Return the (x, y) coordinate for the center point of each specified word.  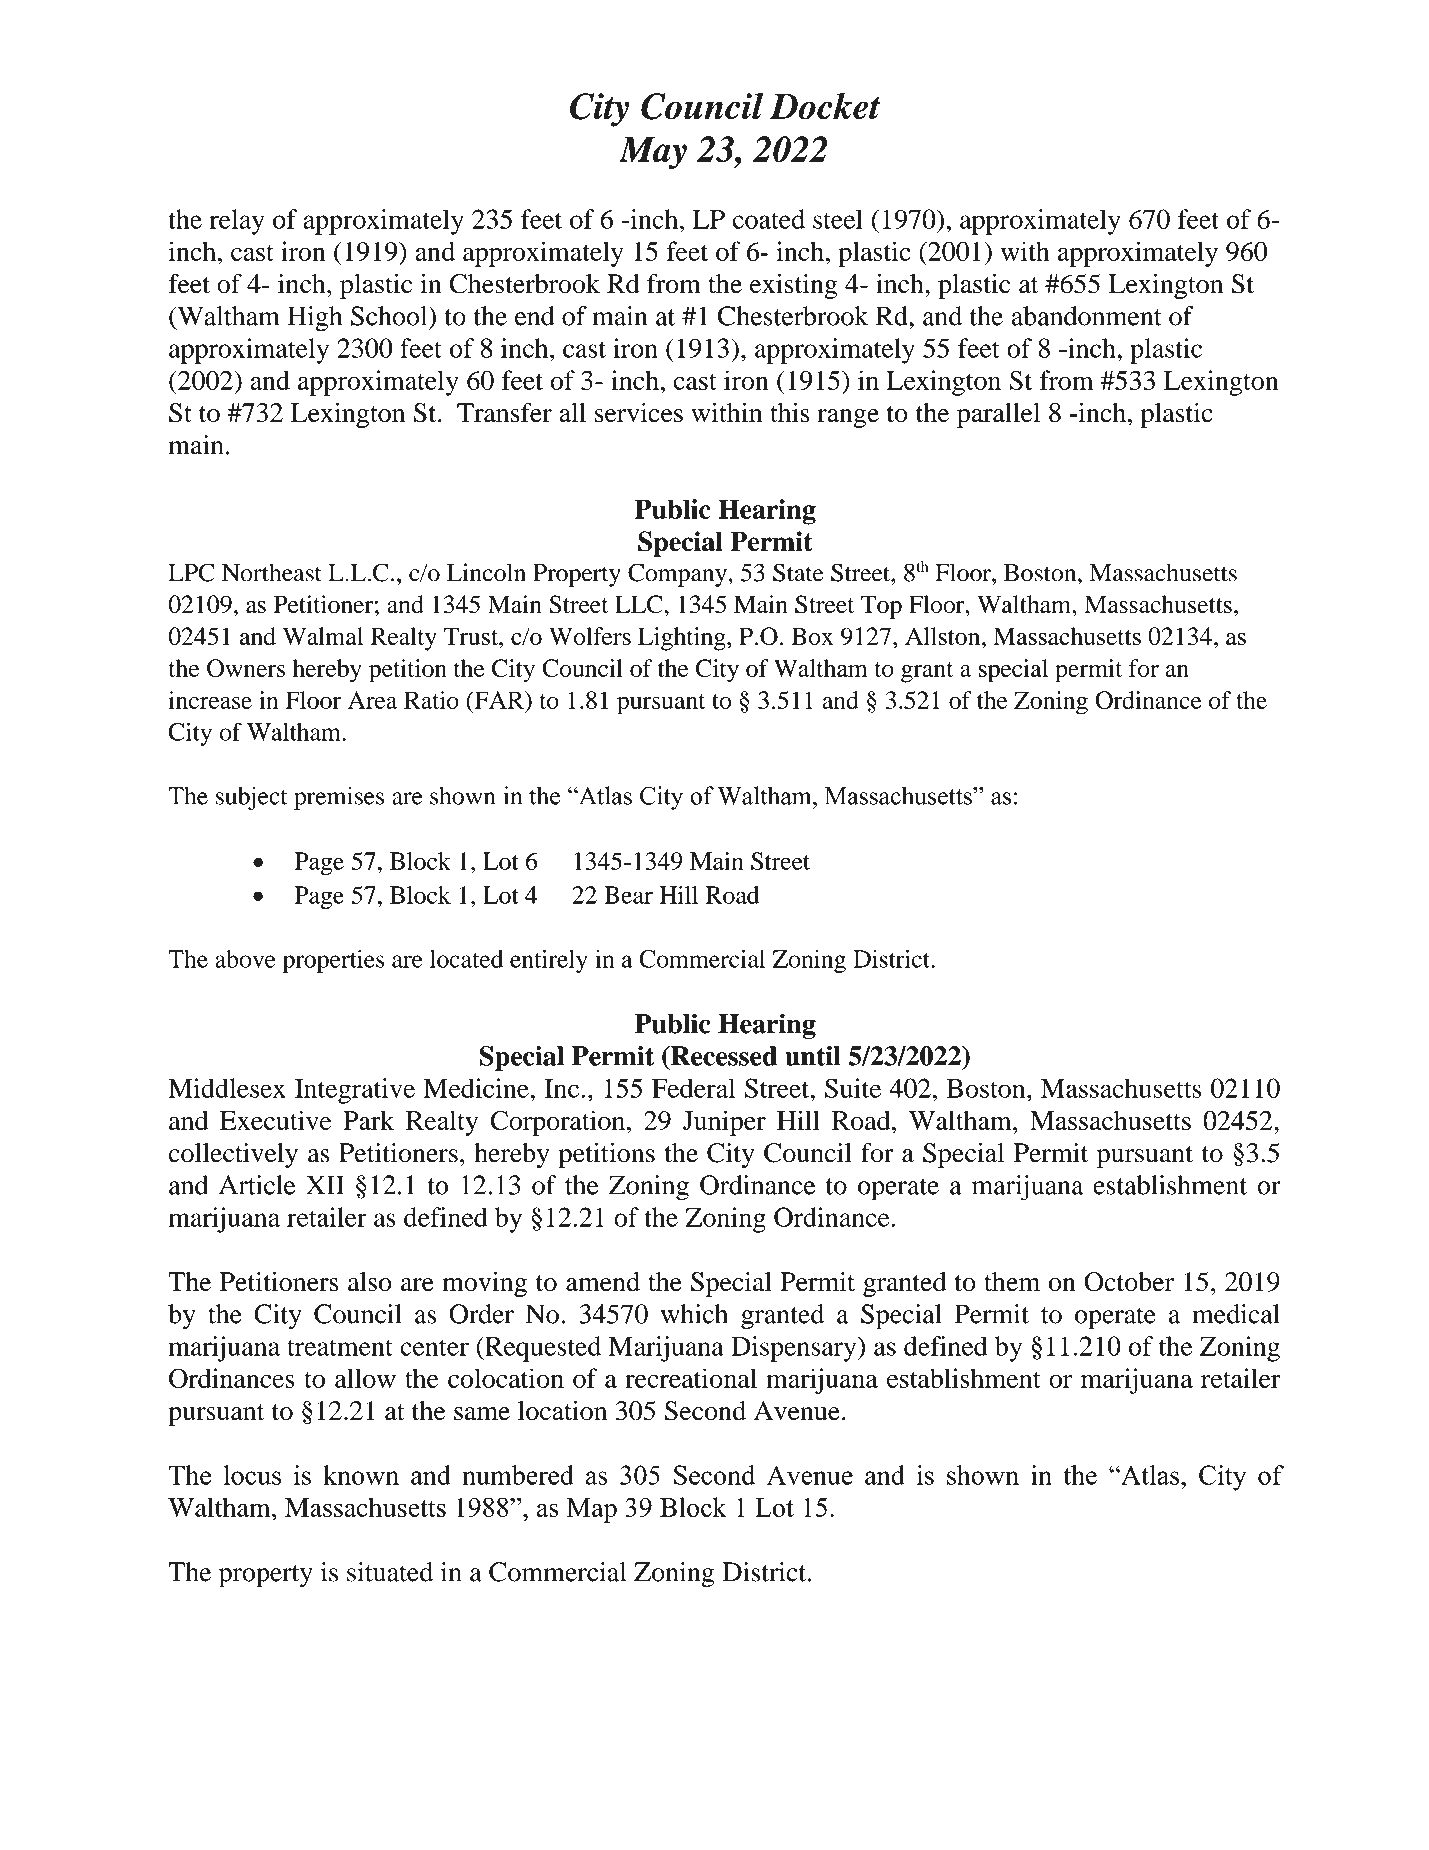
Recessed (723, 1056)
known (361, 1475)
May (653, 153)
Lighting (683, 639)
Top (881, 607)
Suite (853, 1088)
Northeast (272, 572)
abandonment (1087, 316)
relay (236, 222)
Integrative (355, 1091)
